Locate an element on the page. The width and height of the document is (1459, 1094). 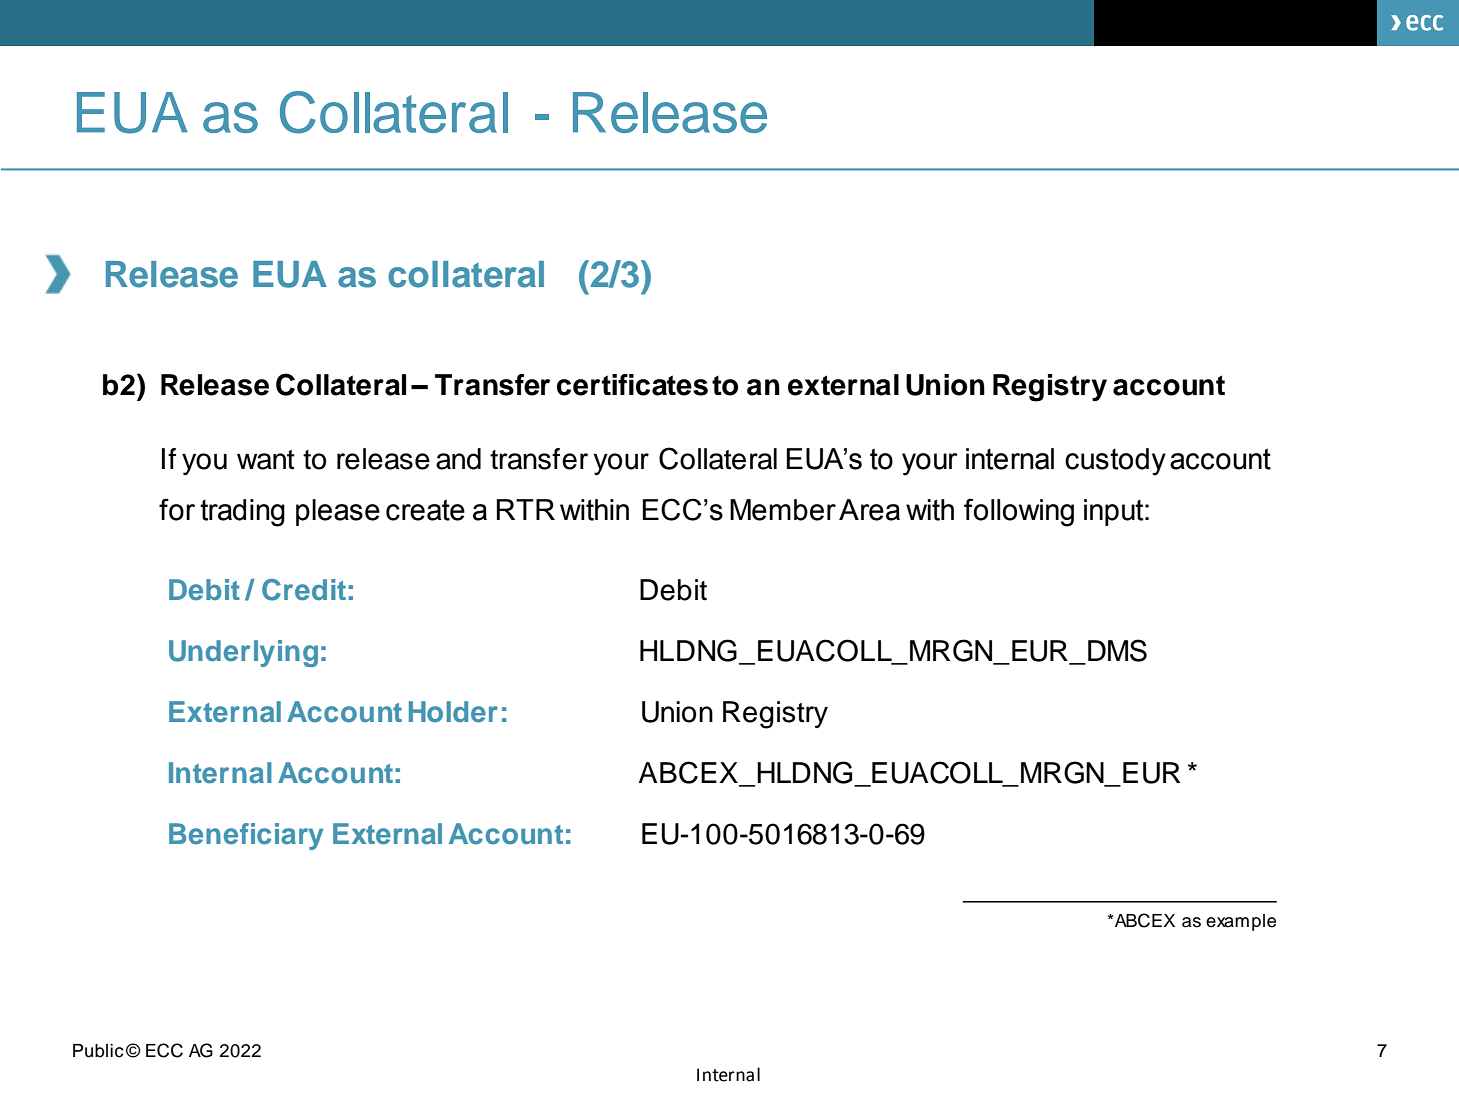
Underlying is located at coordinates (243, 653).
